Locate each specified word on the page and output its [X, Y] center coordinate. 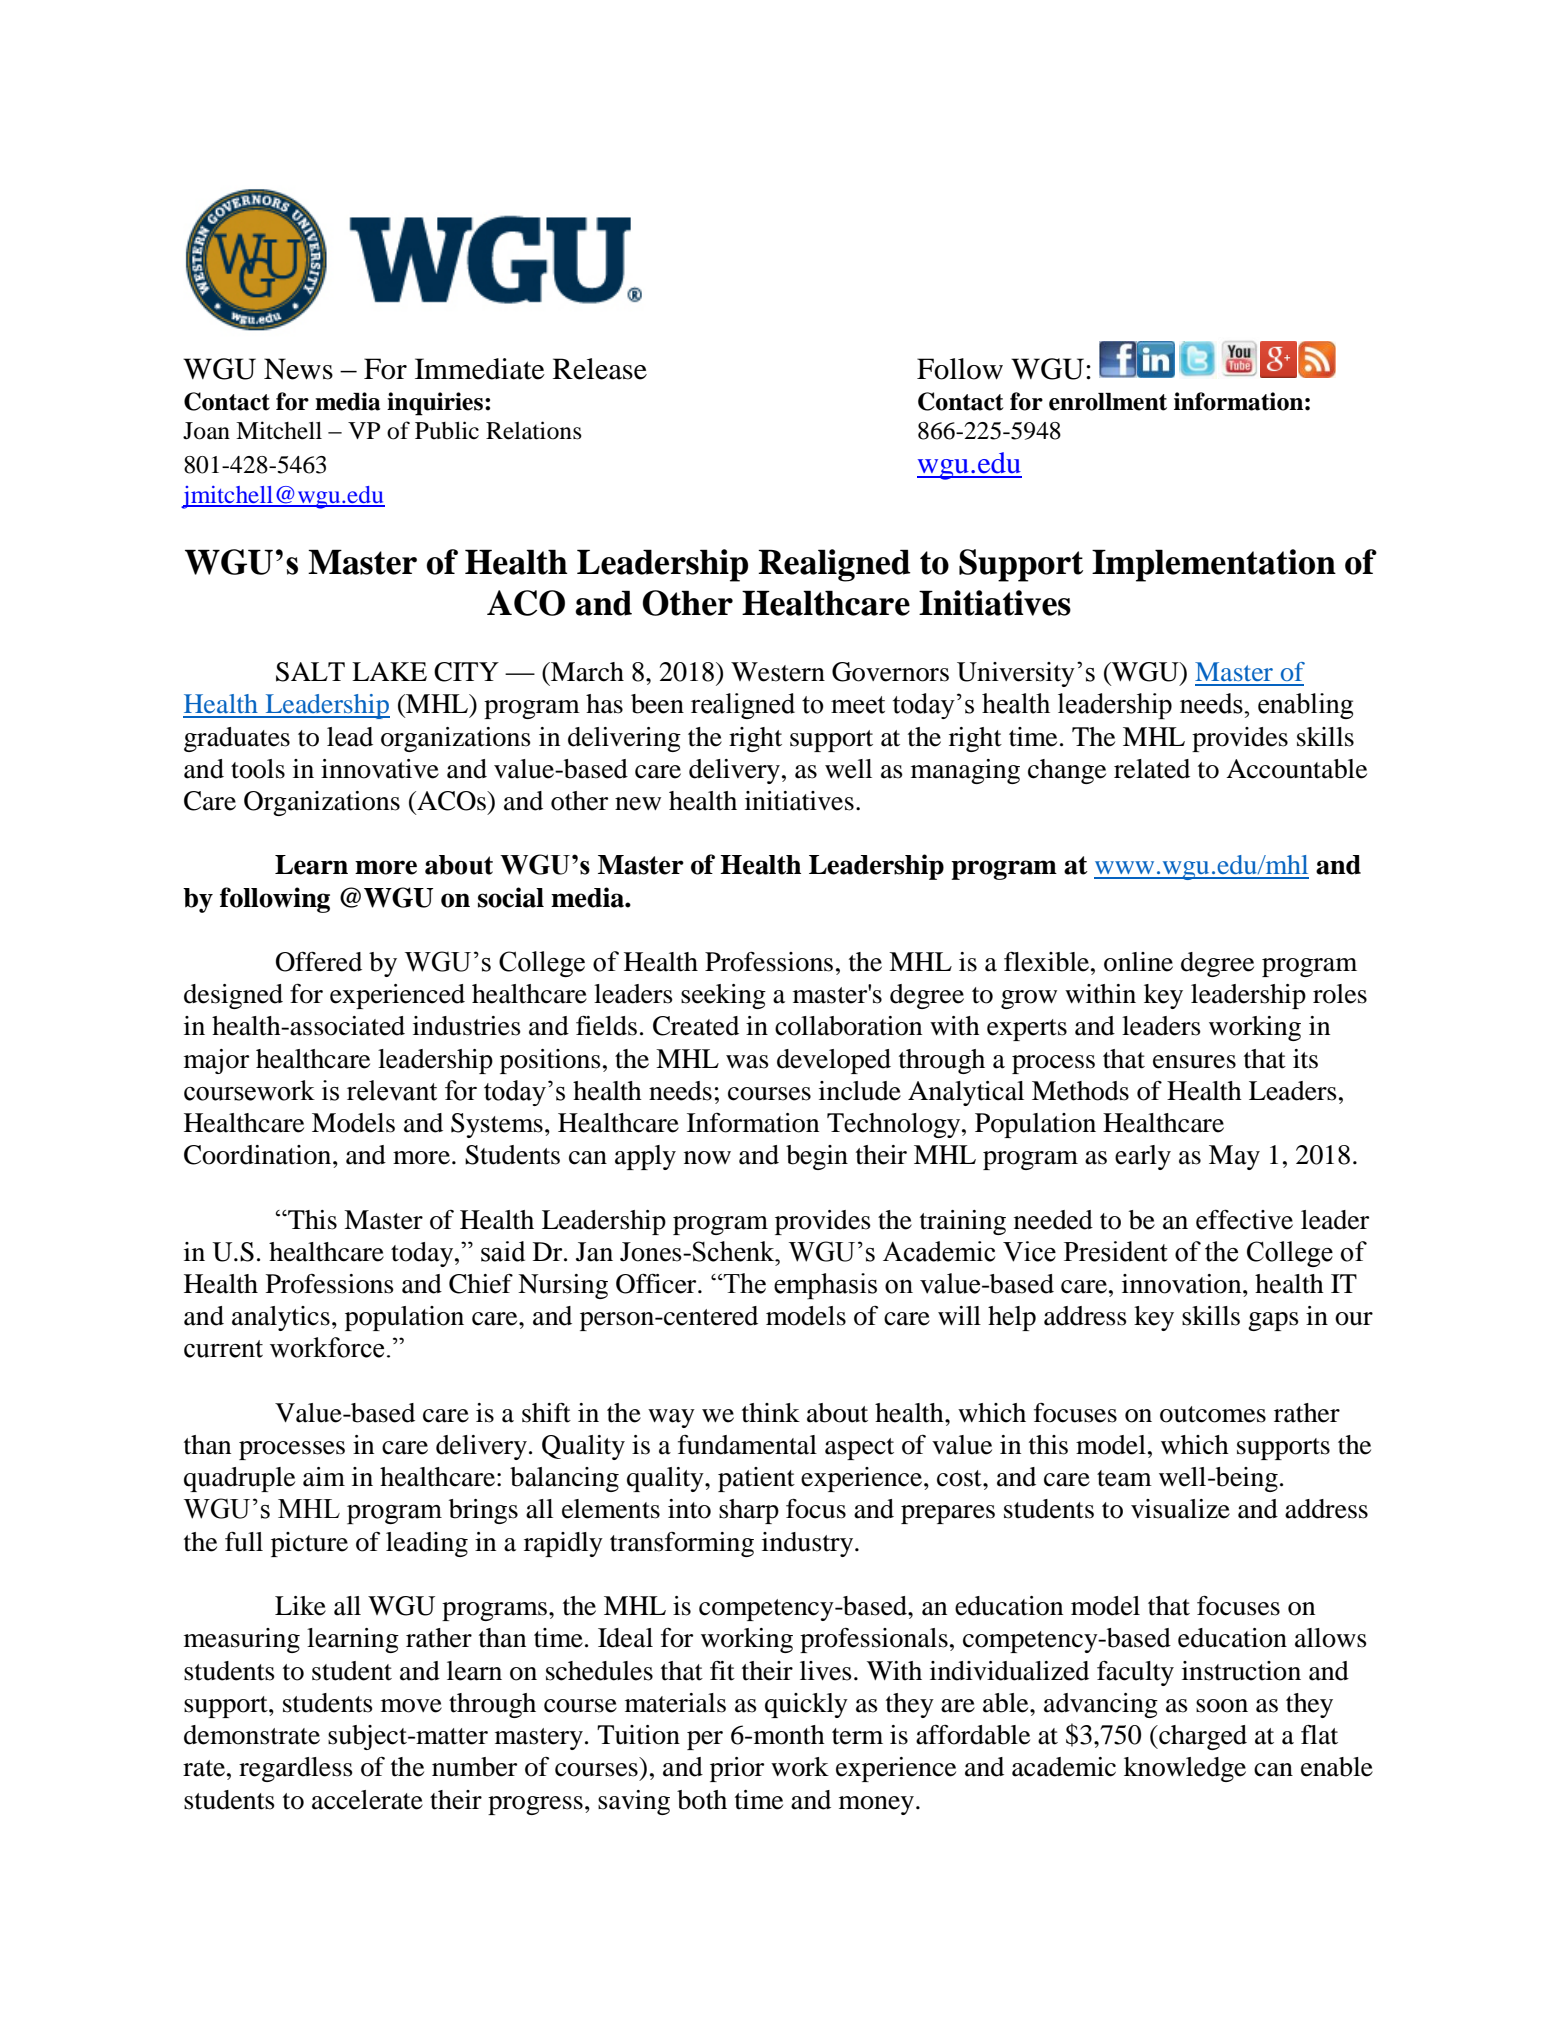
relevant [392, 1090]
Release [600, 369]
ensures [1194, 1062]
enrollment [1108, 402]
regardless [296, 1769]
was [747, 1062]
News [298, 369]
